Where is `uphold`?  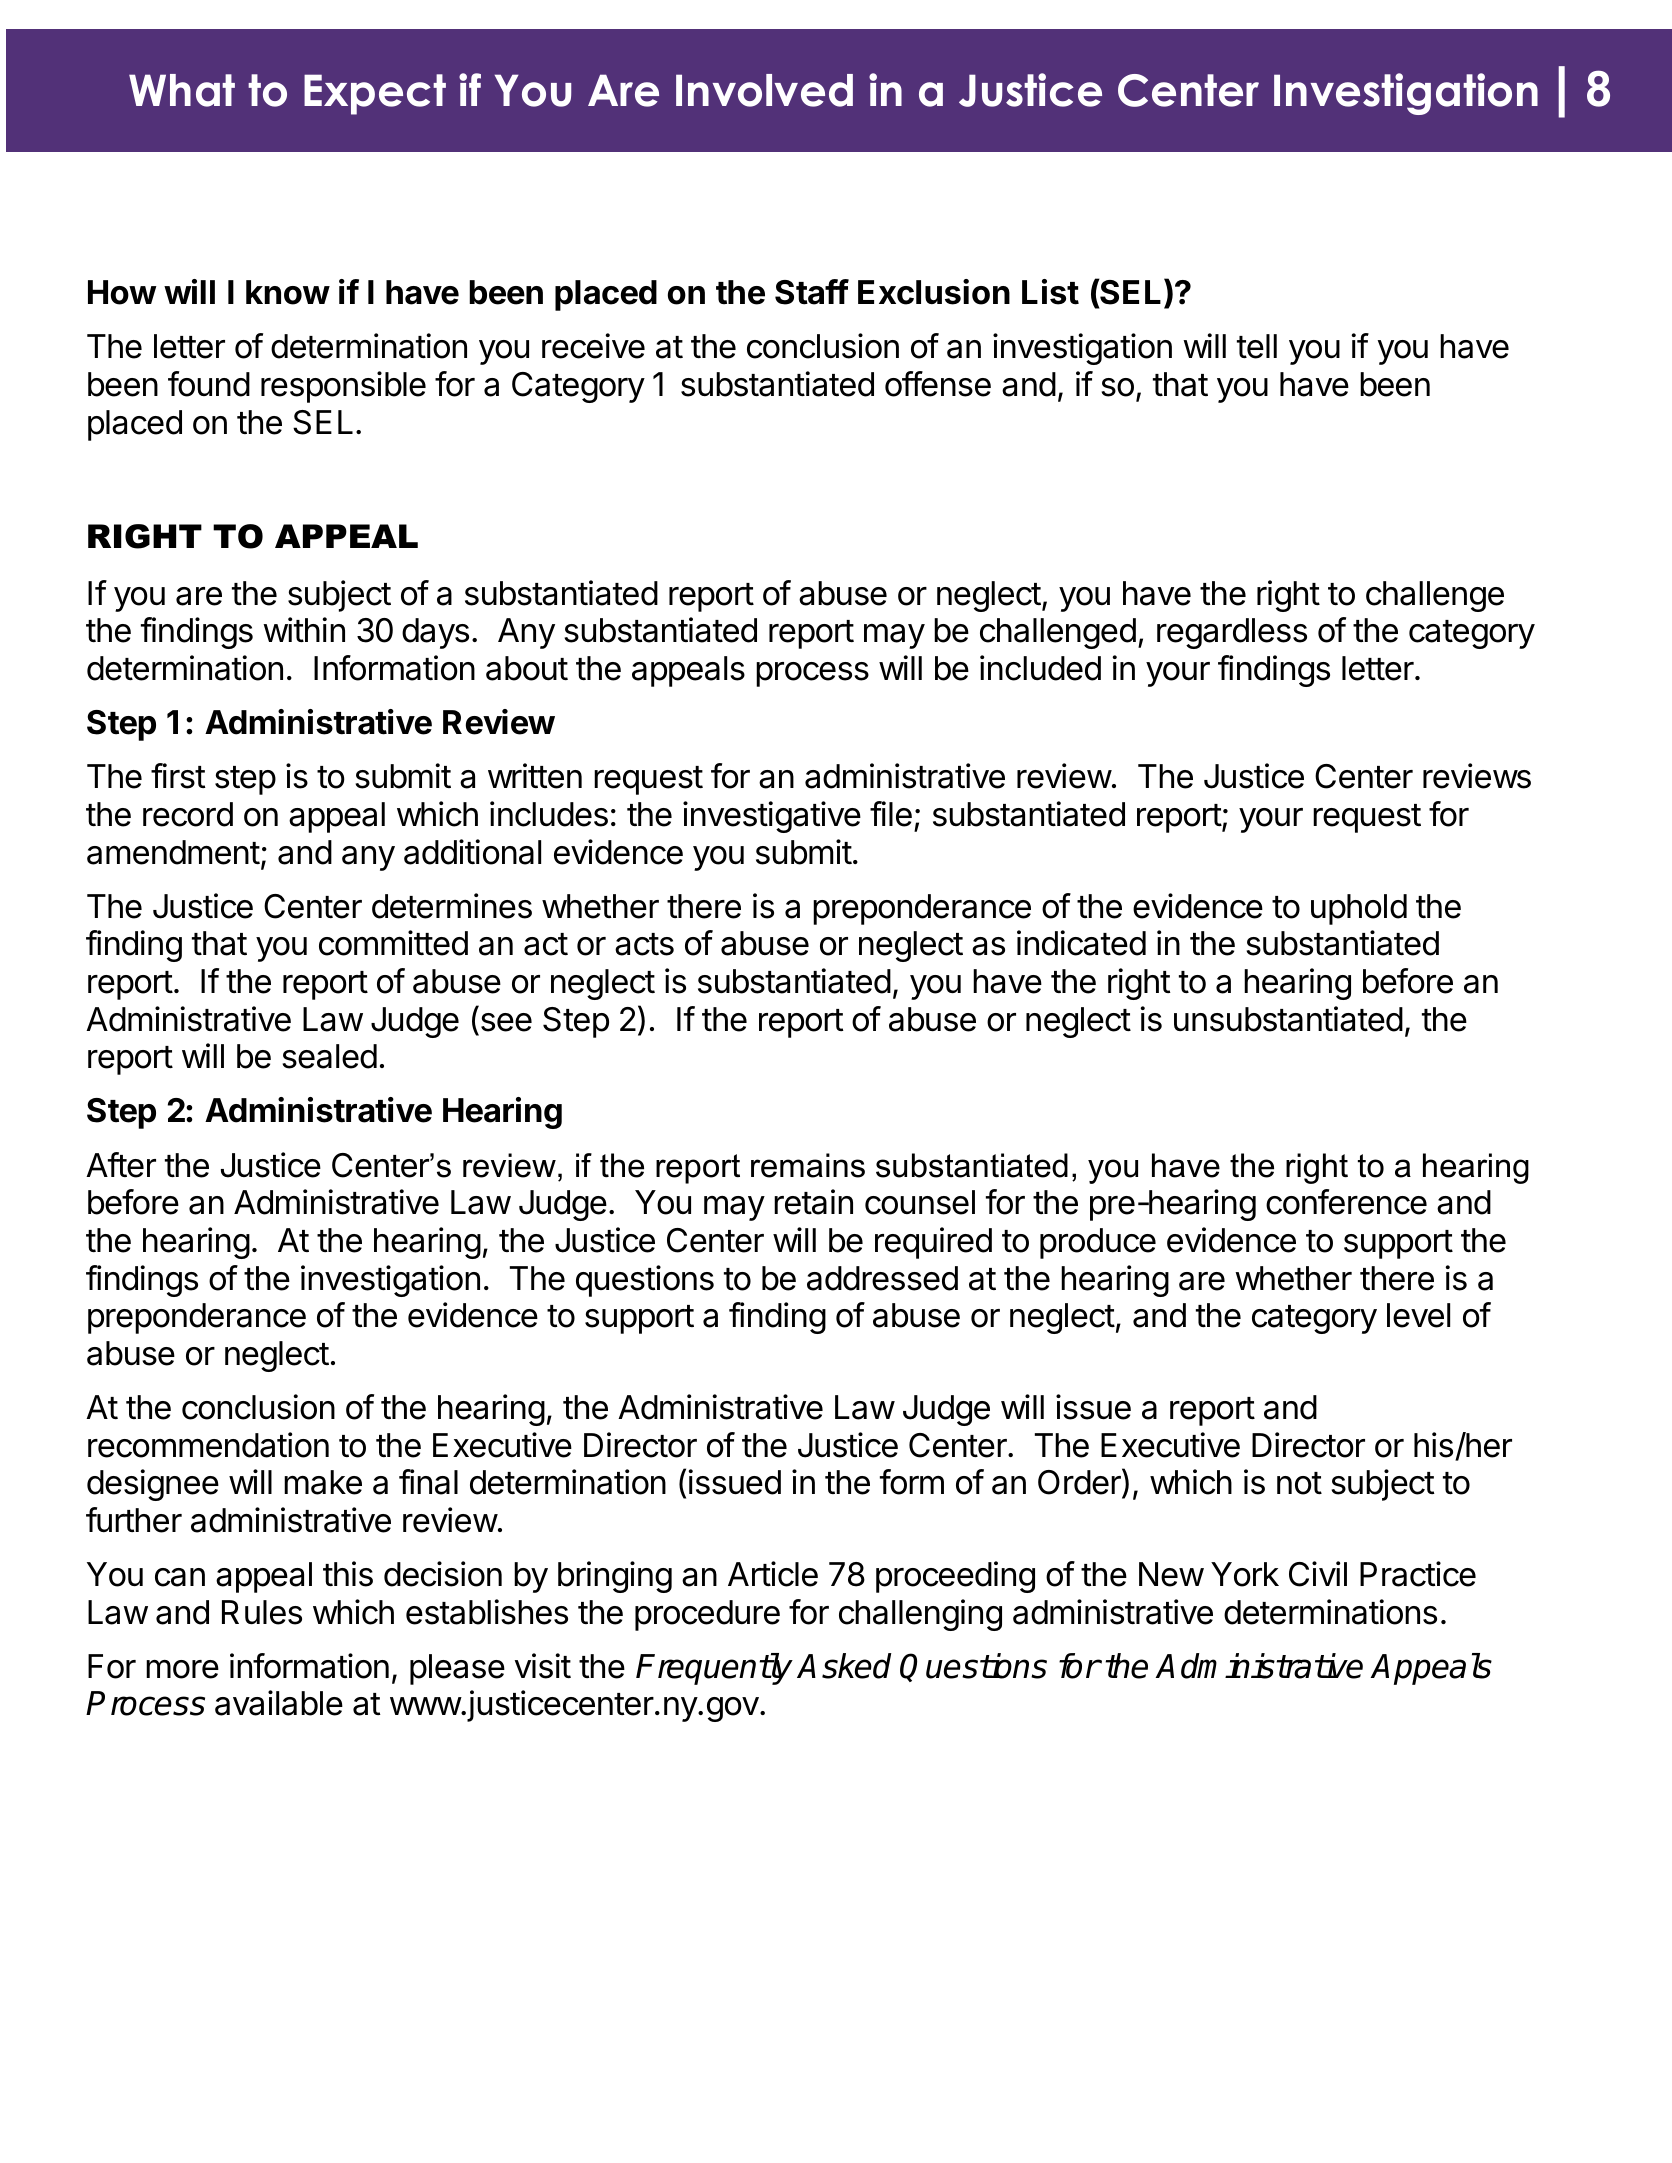 uphold is located at coordinates (1359, 909).
